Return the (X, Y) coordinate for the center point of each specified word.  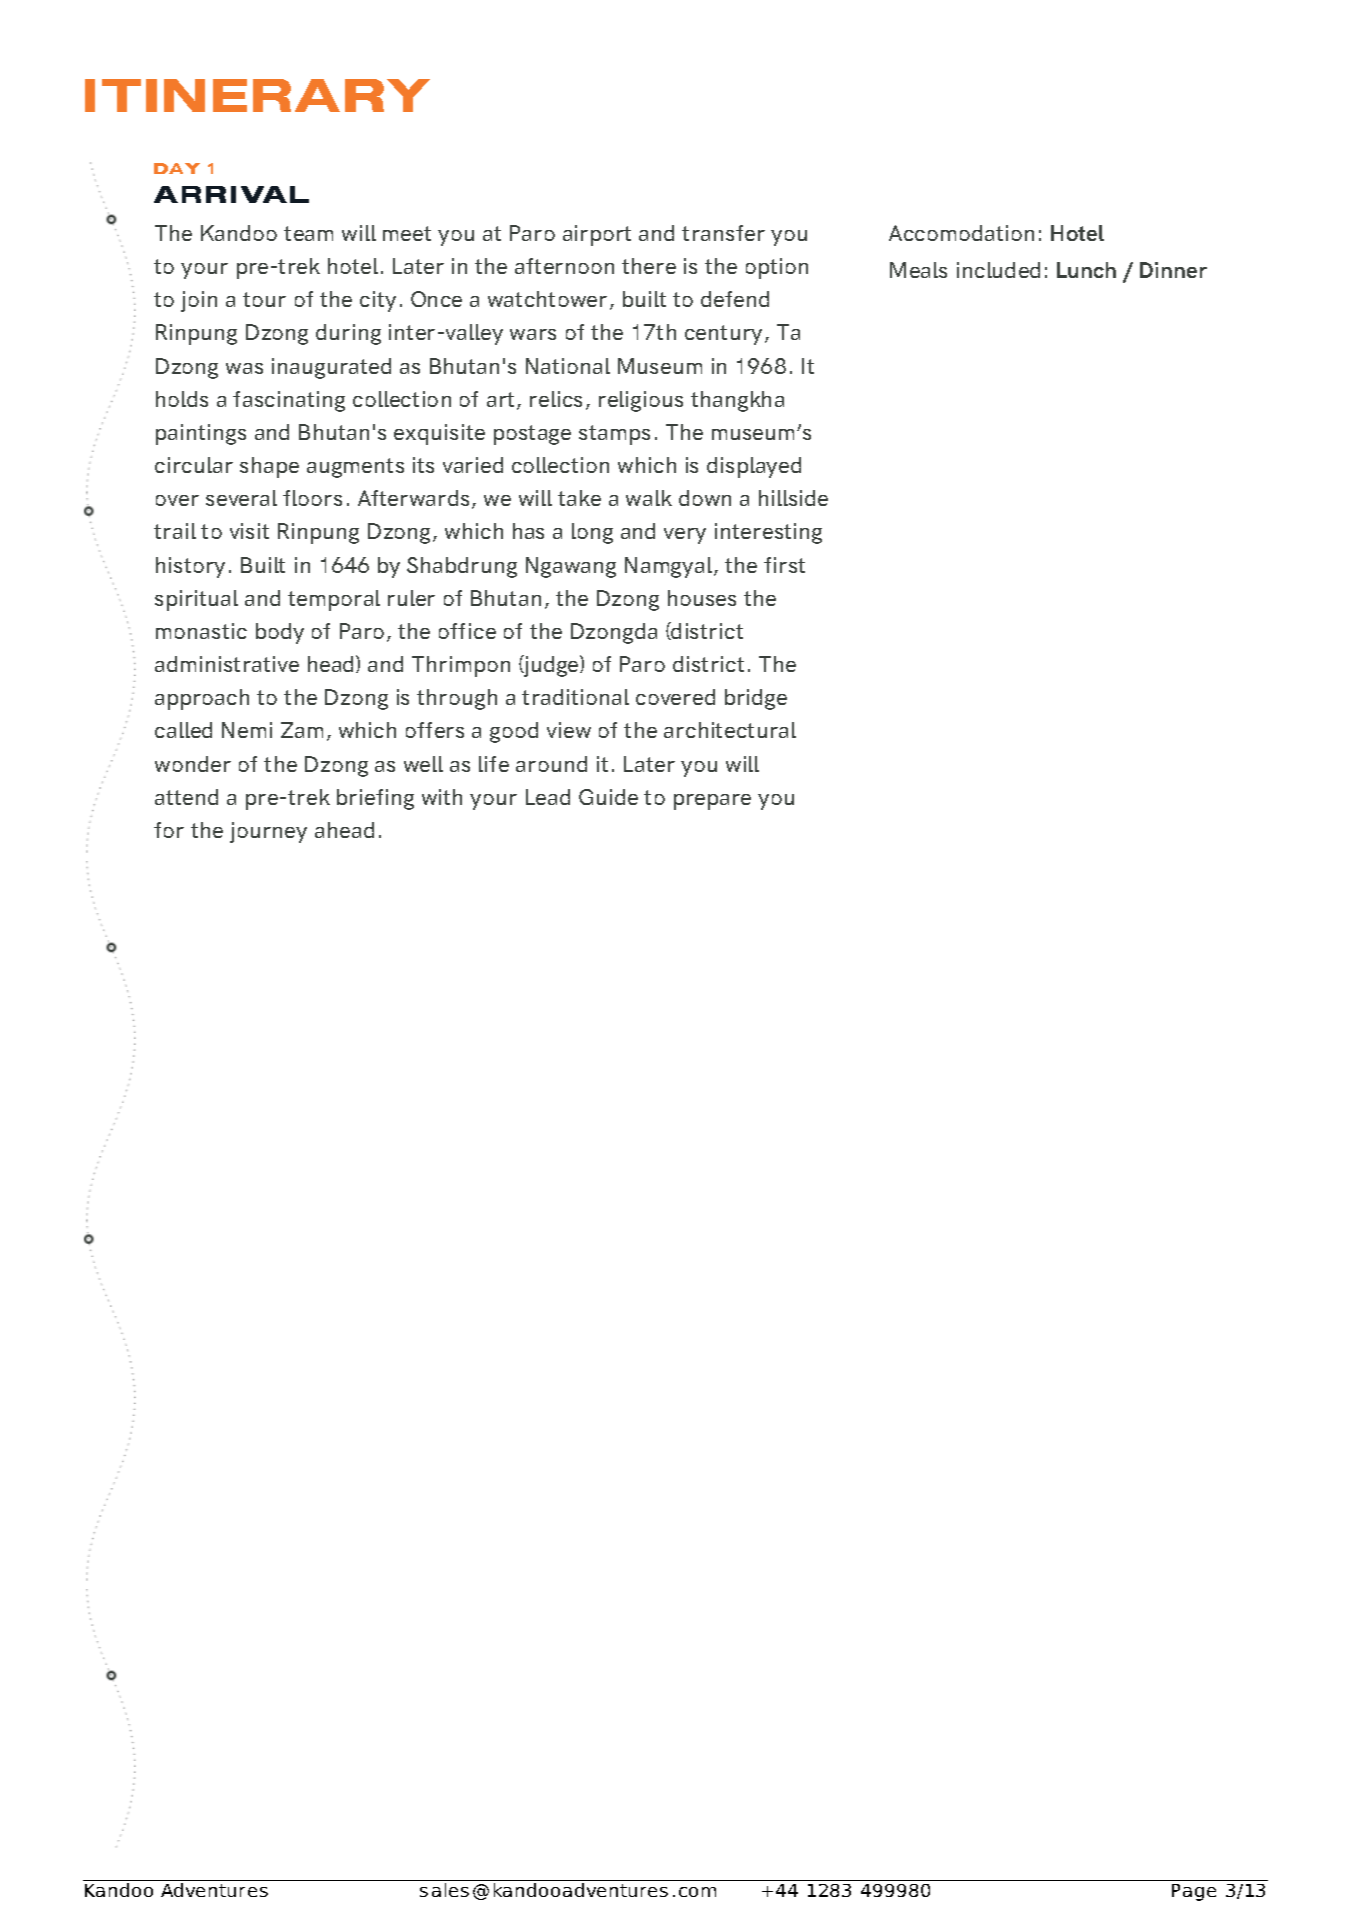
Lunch (1086, 270)
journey (268, 832)
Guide (608, 797)
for (169, 830)
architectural (730, 730)
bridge (756, 699)
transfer (723, 233)
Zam (302, 730)
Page (1194, 1892)
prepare (712, 802)
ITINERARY (257, 95)
